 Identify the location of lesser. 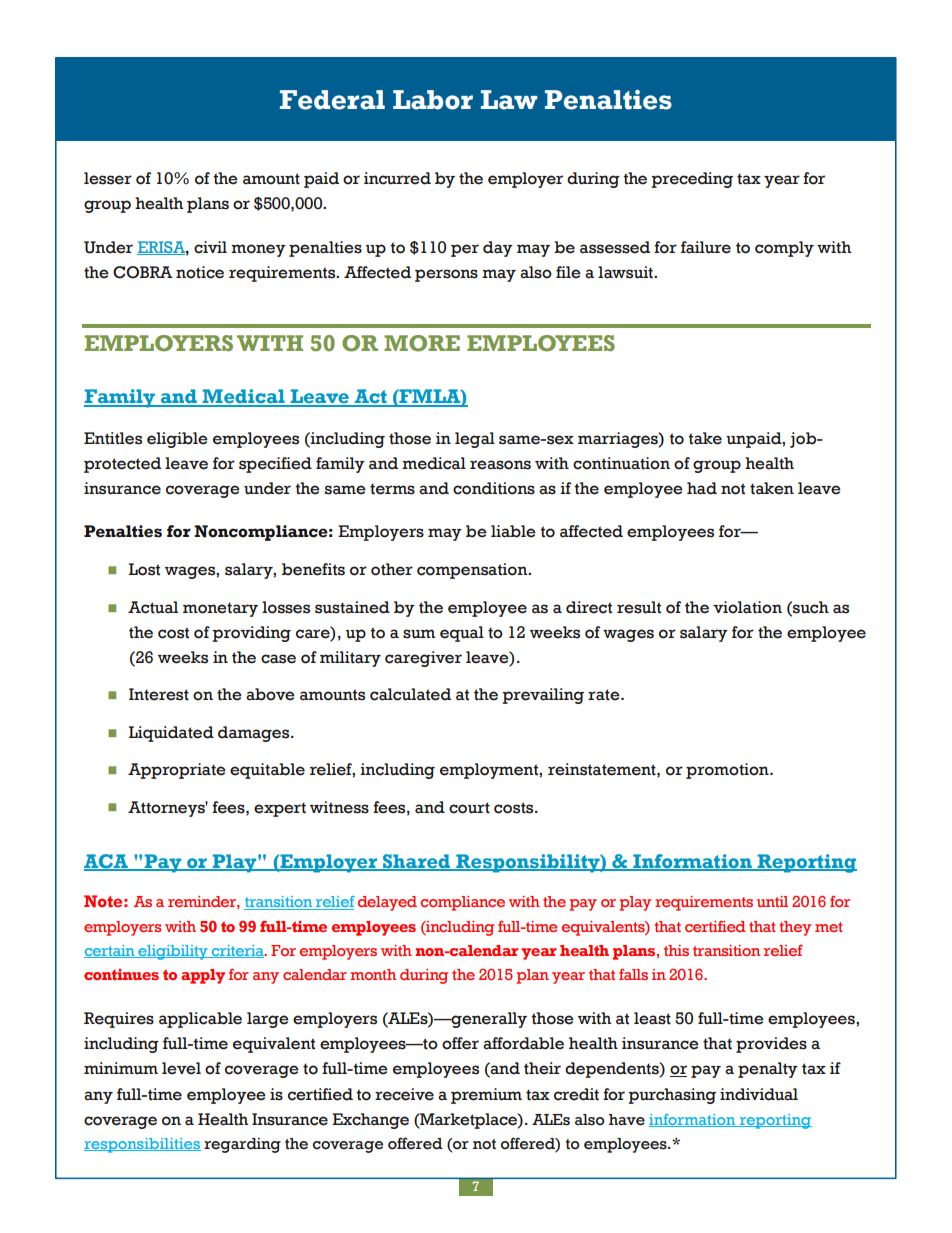
(108, 178).
